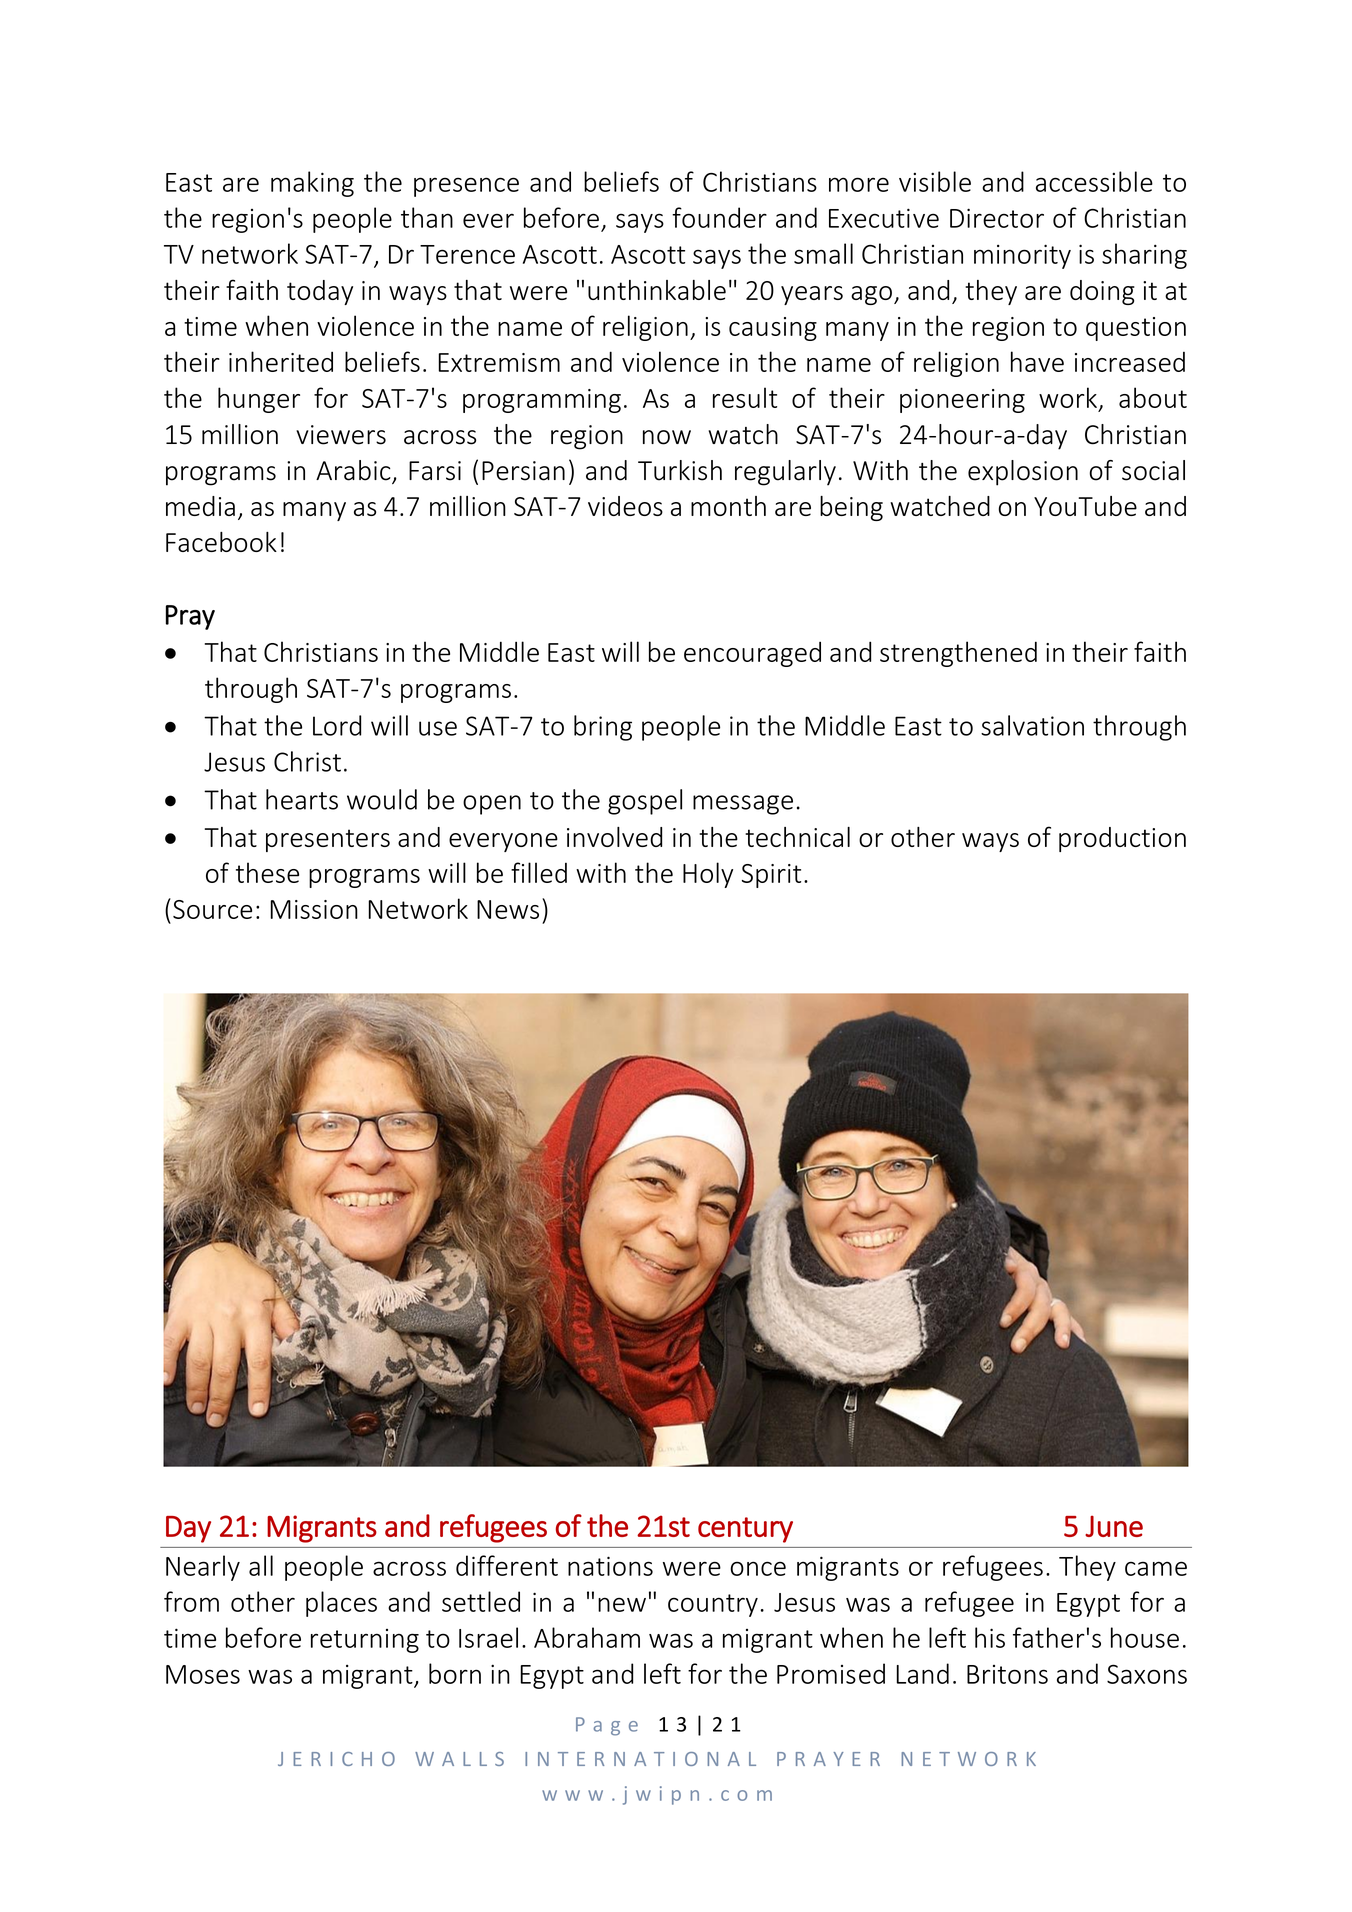 This document has height=1912, width=1352. I want to click on production, so click(1122, 839).
